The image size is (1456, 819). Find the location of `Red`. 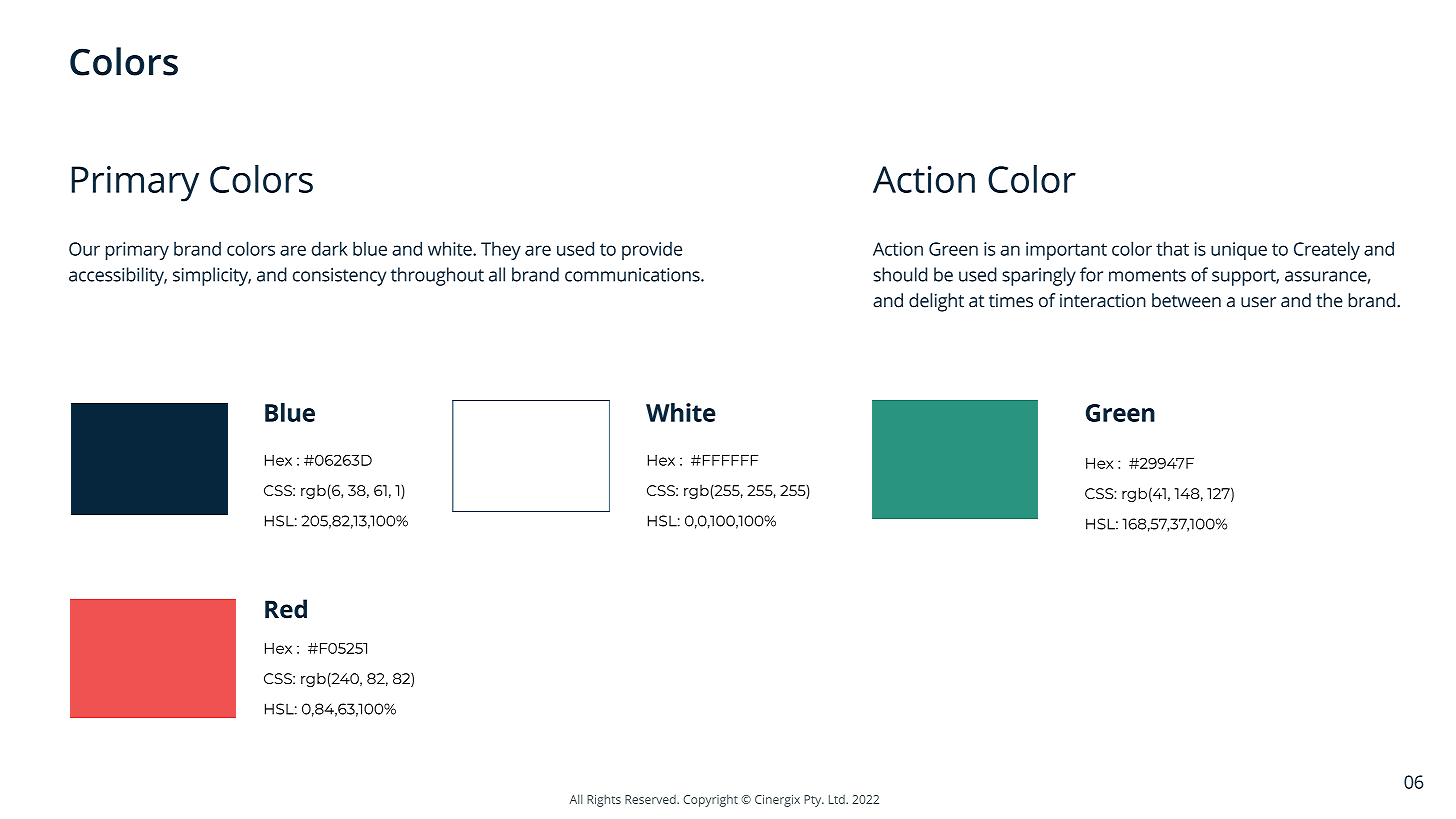

Red is located at coordinates (286, 609).
